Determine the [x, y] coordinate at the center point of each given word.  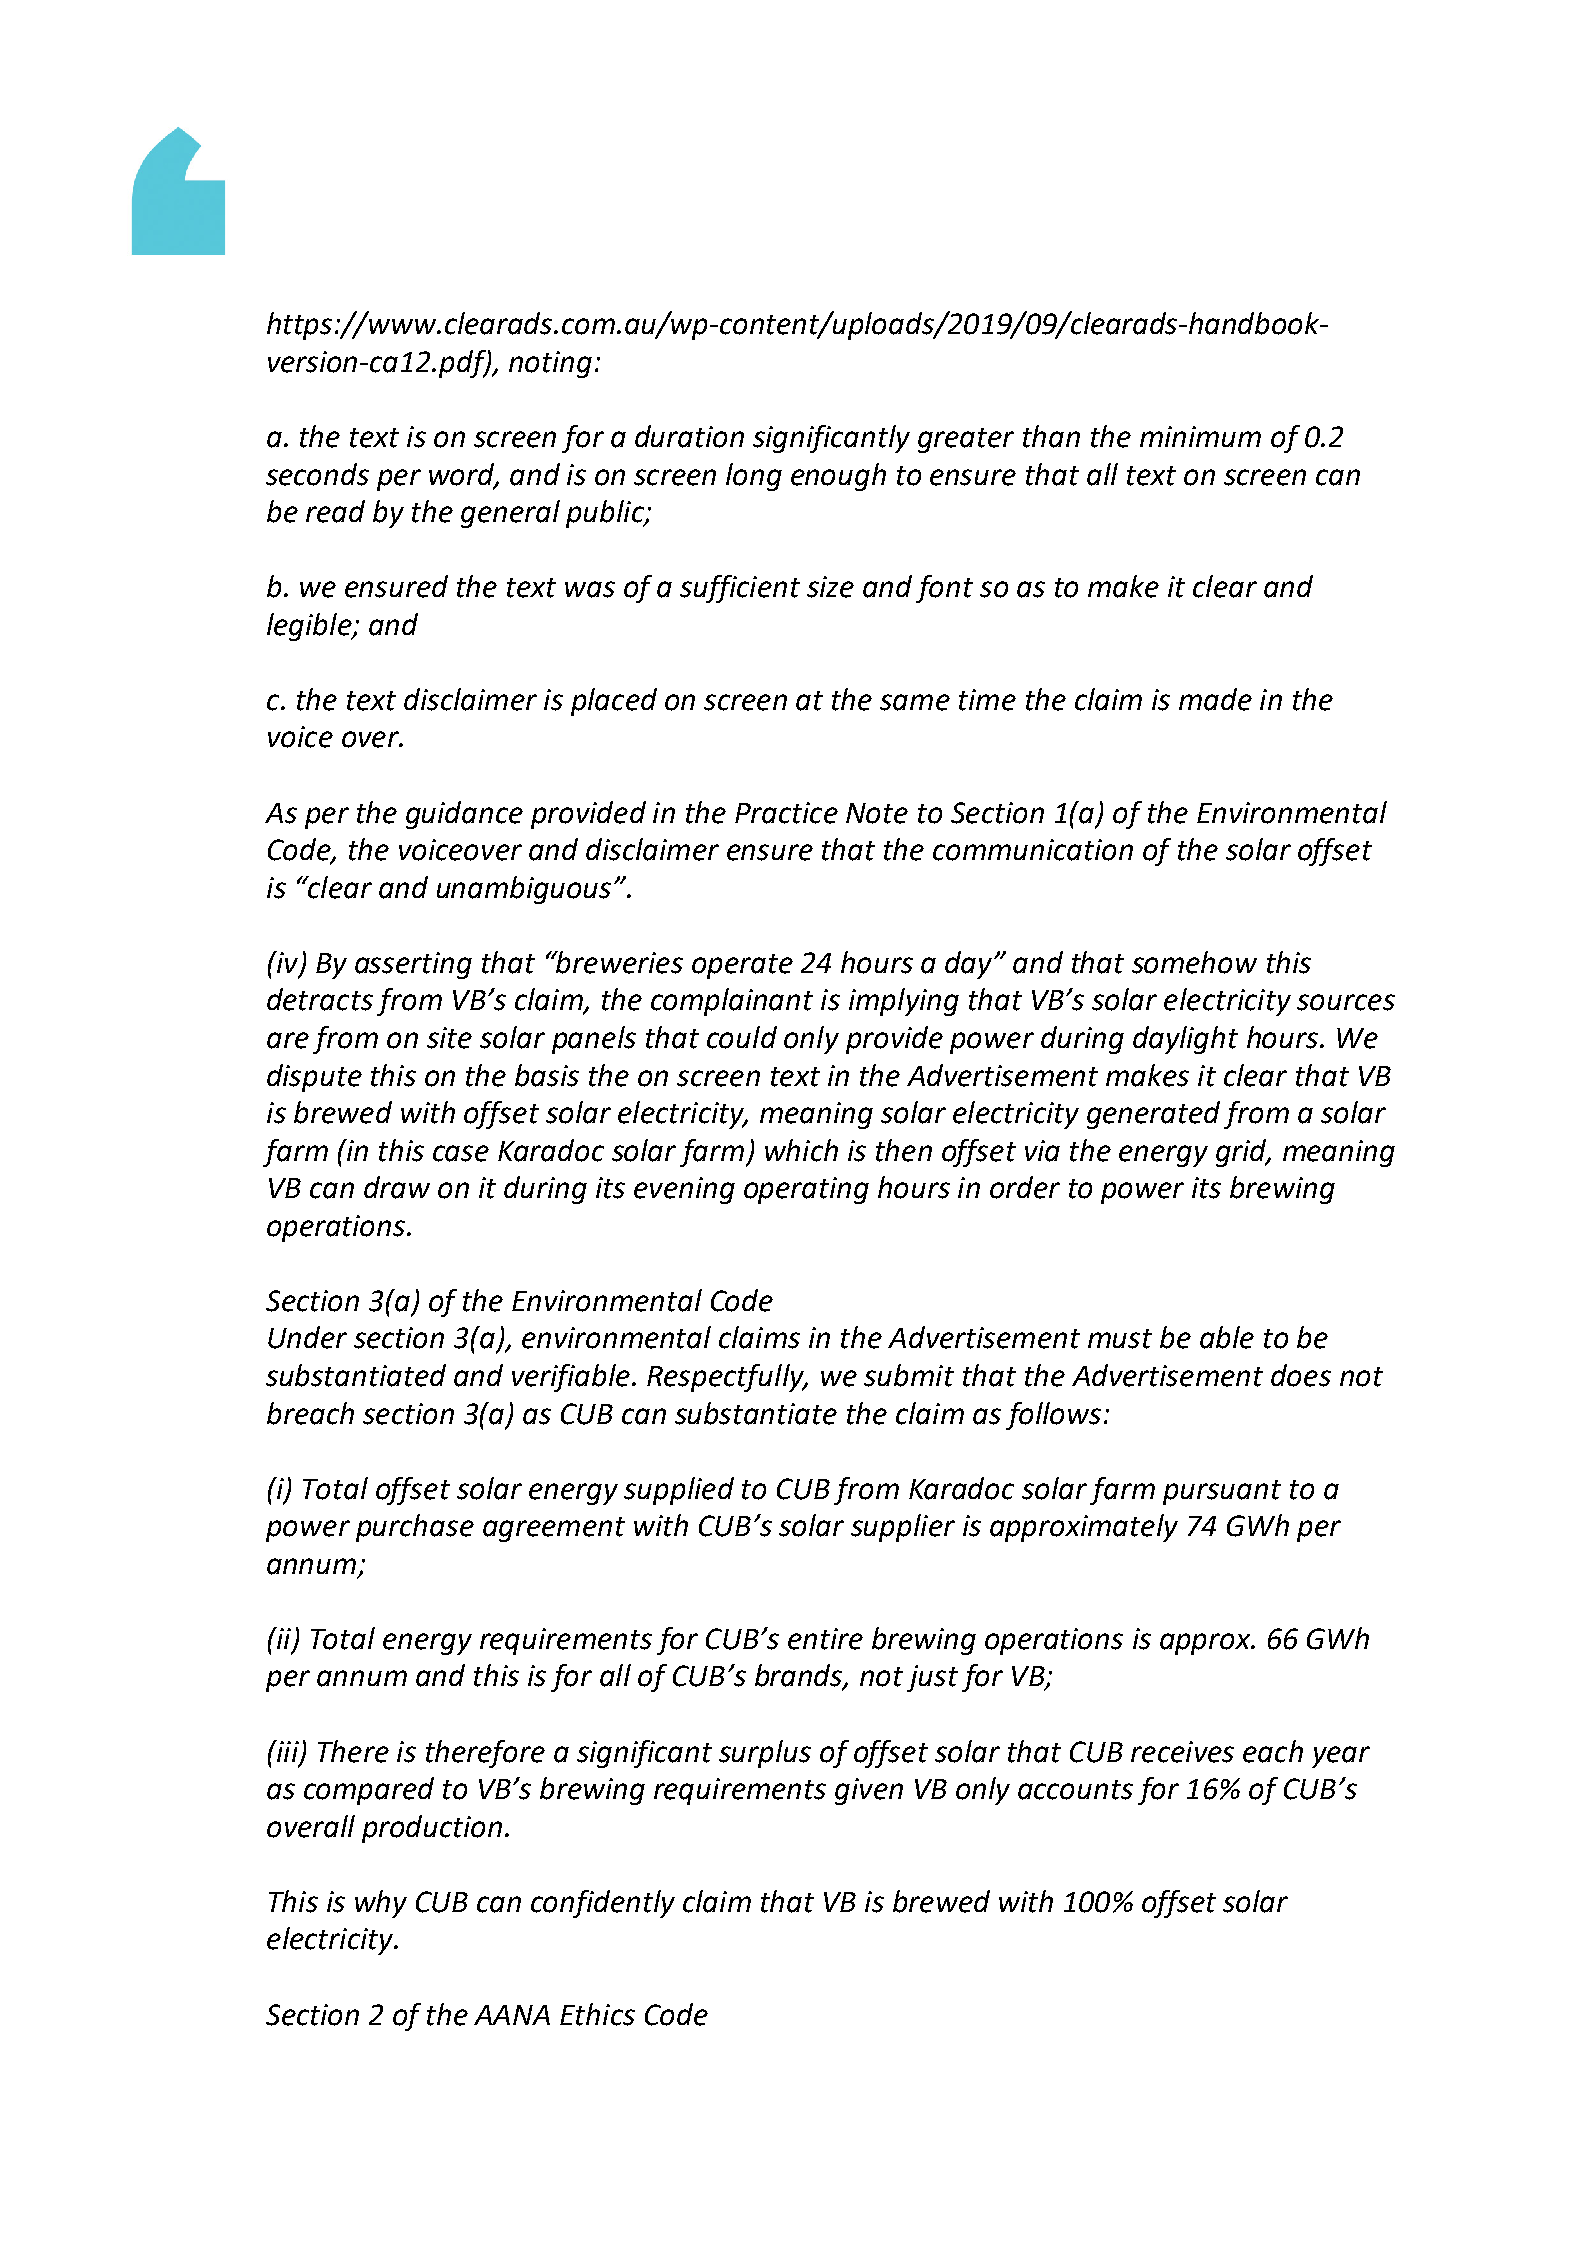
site [449, 1038]
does [1301, 1375]
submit [909, 1375]
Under [307, 1337]
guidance [464, 815]
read [335, 511]
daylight [1185, 1040]
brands [800, 1676]
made [1215, 699]
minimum [1200, 436]
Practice [786, 813]
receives [1182, 1752]
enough [838, 477]
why [381, 1904]
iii [288, 1752]
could [742, 1037]
